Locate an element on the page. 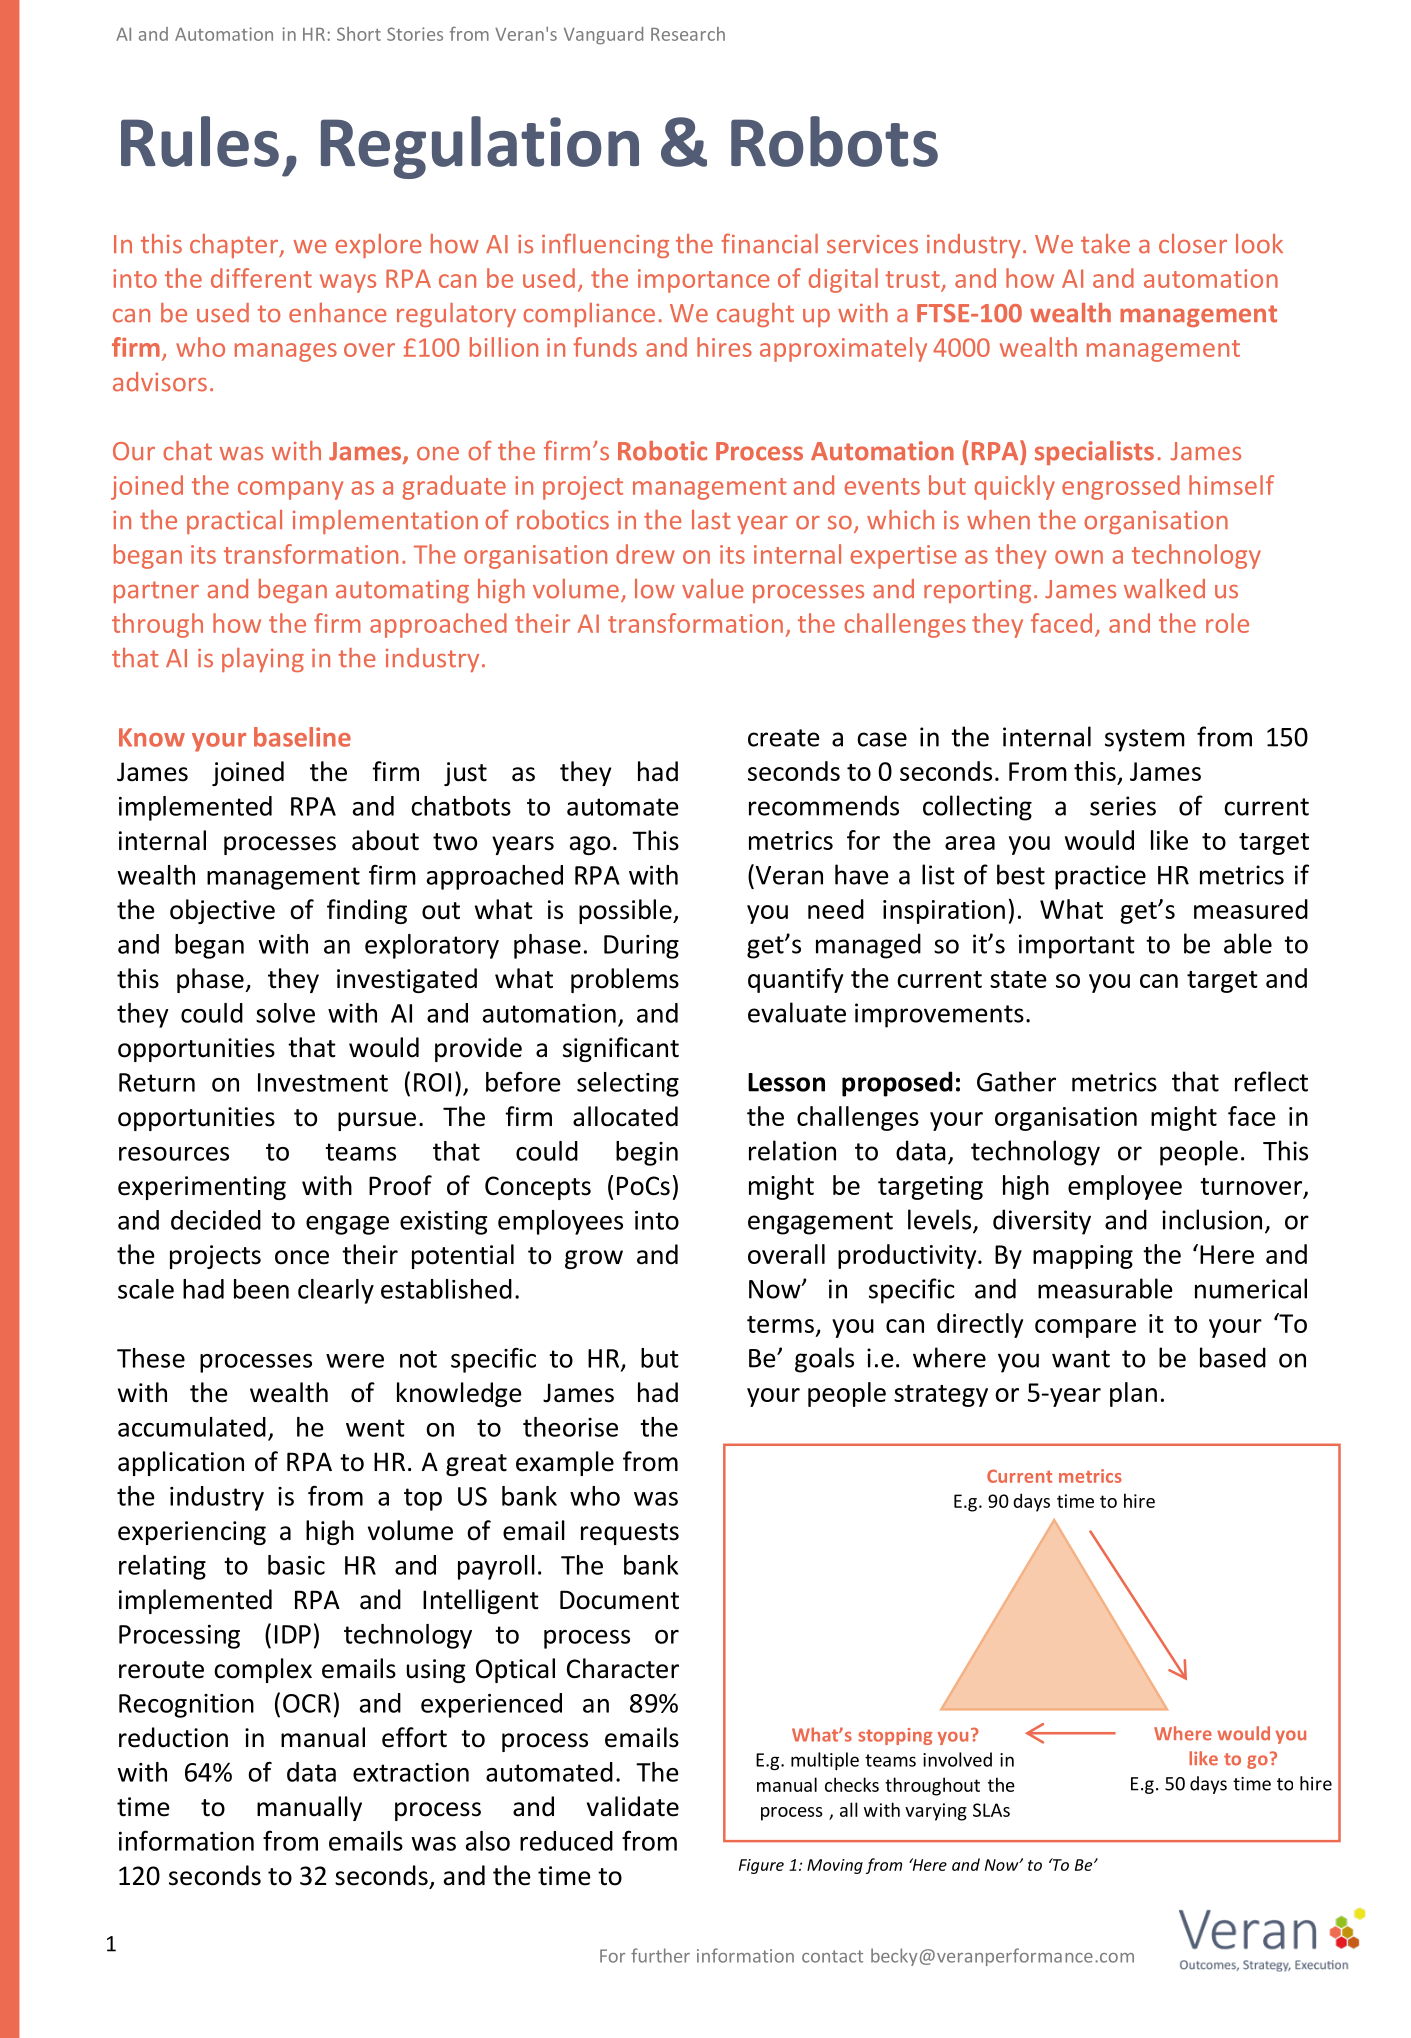 The image size is (1411, 2038). own is located at coordinates (1079, 557).
